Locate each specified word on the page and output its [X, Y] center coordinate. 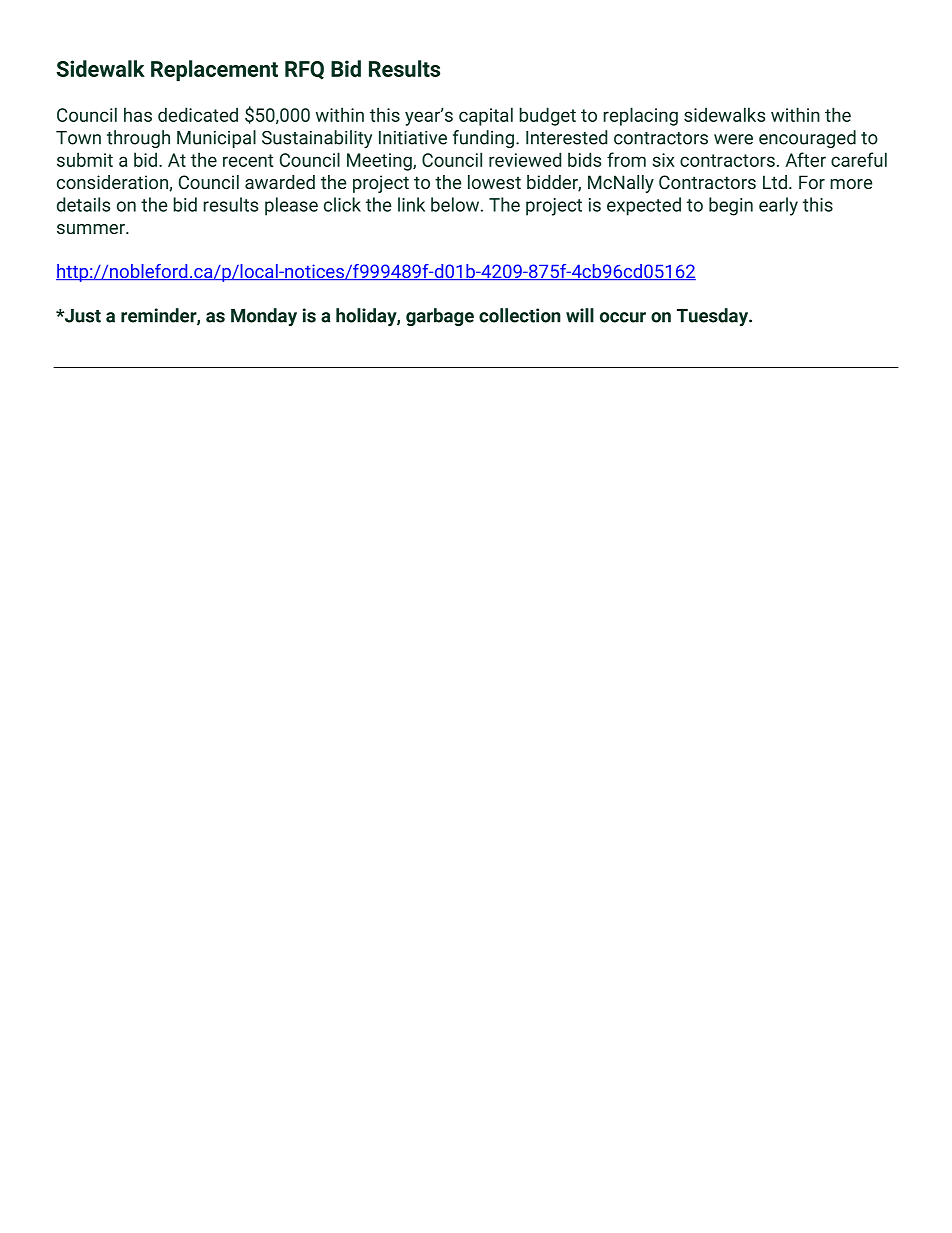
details [83, 204]
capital [486, 116]
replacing [640, 116]
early [778, 206]
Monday [264, 317]
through [138, 139]
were [733, 139]
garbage [440, 317]
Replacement [214, 70]
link [411, 204]
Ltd [775, 182]
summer [92, 229]
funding [483, 139]
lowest [494, 182]
